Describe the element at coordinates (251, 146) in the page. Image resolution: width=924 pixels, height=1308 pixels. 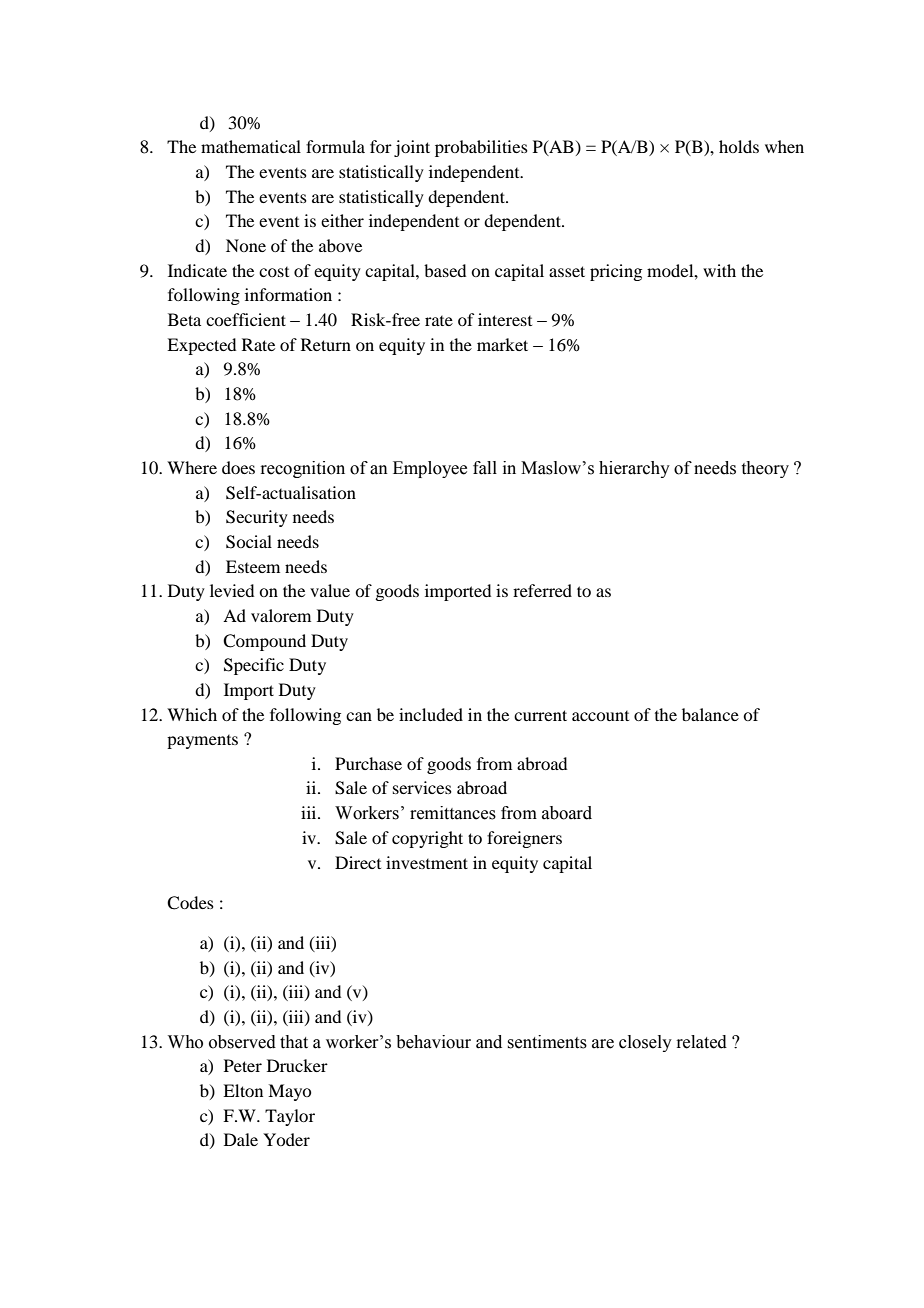
I see `mathematical` at that location.
